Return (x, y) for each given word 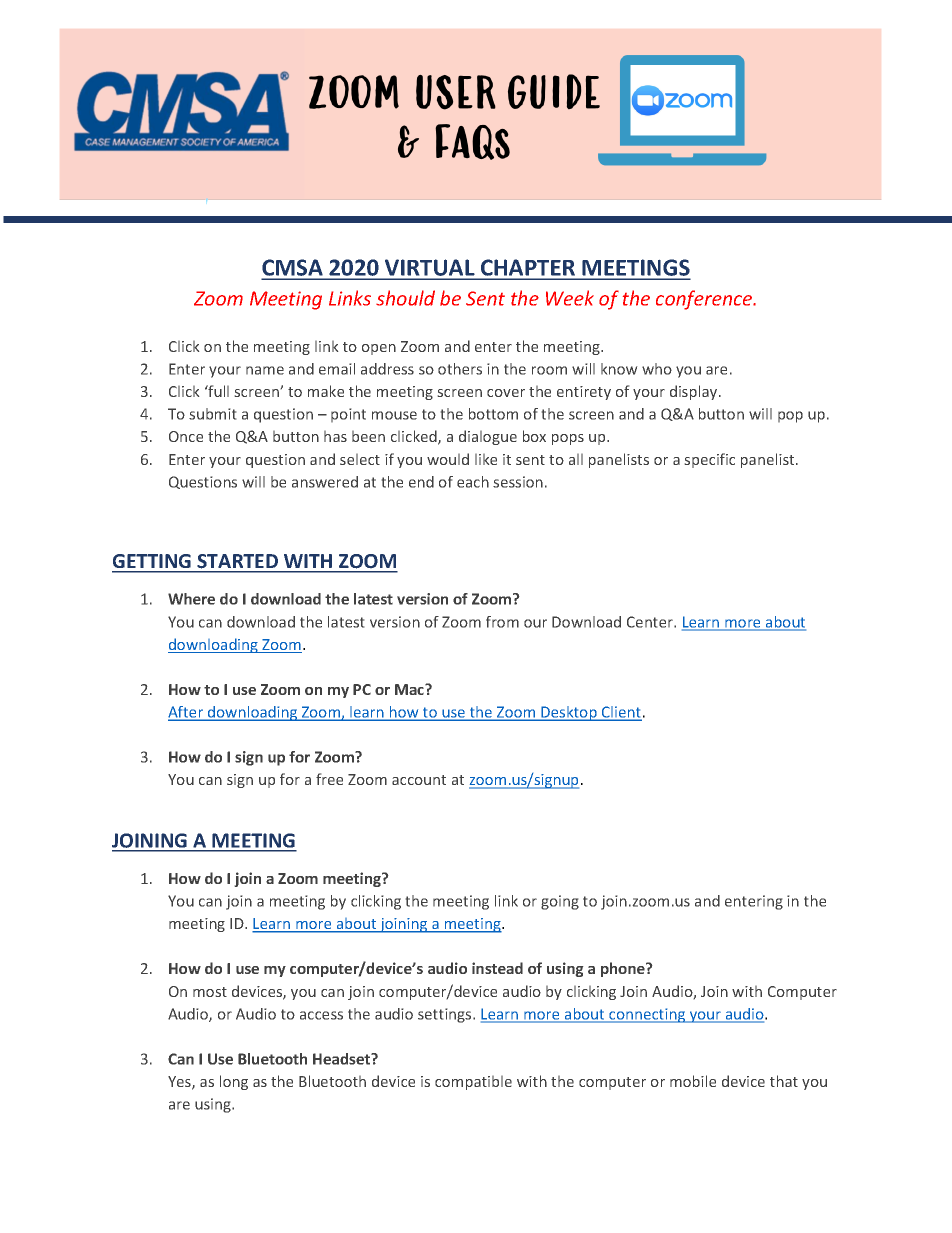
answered (325, 482)
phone (624, 969)
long (234, 1082)
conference (705, 300)
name (265, 370)
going (560, 902)
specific (710, 460)
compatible (473, 1083)
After (187, 713)
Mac (411, 689)
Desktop (569, 713)
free (329, 779)
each (473, 482)
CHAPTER (528, 268)
